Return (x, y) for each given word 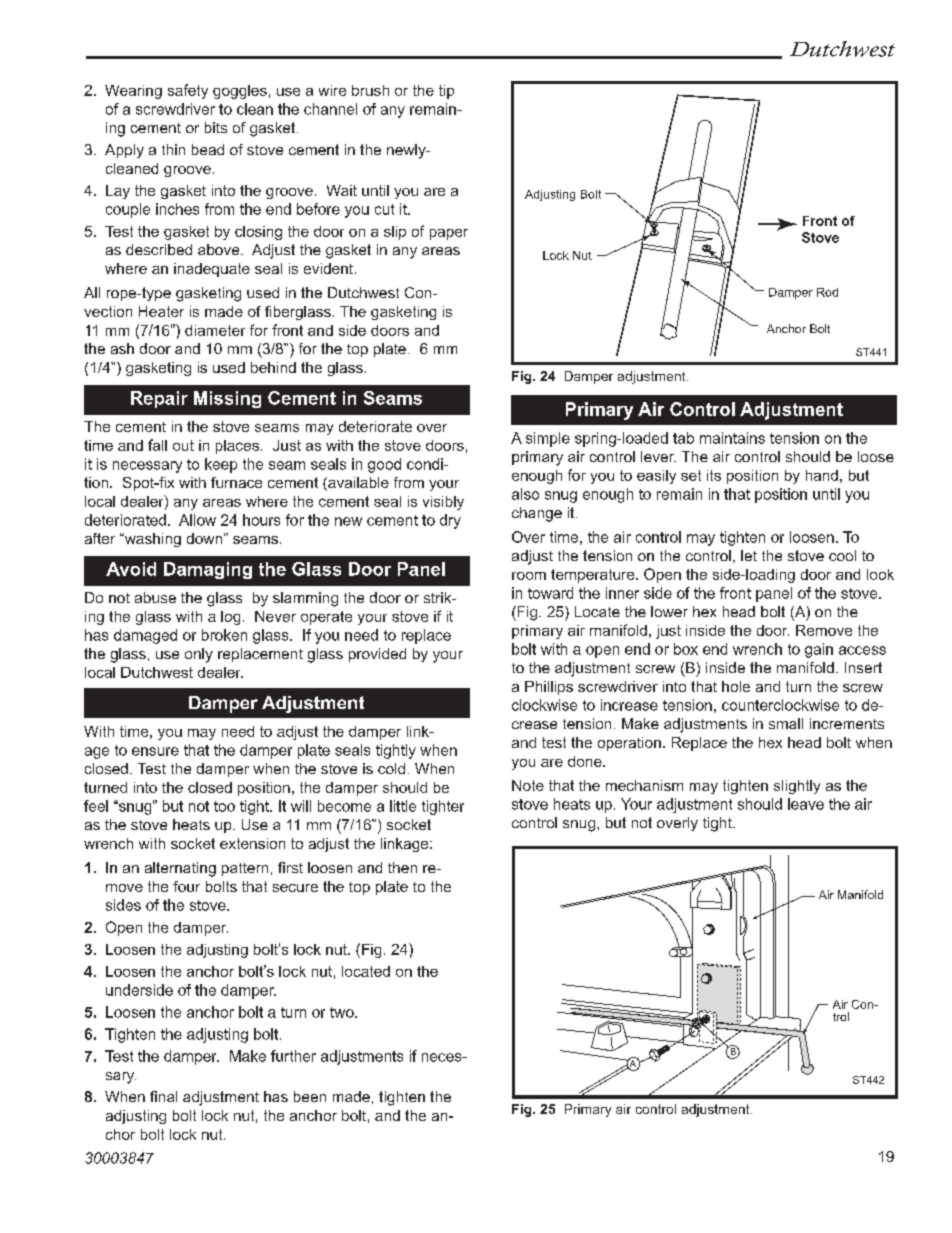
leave (806, 804)
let (749, 555)
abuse (155, 597)
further (293, 1056)
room (529, 576)
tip (446, 92)
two (343, 1012)
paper (449, 234)
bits (216, 127)
